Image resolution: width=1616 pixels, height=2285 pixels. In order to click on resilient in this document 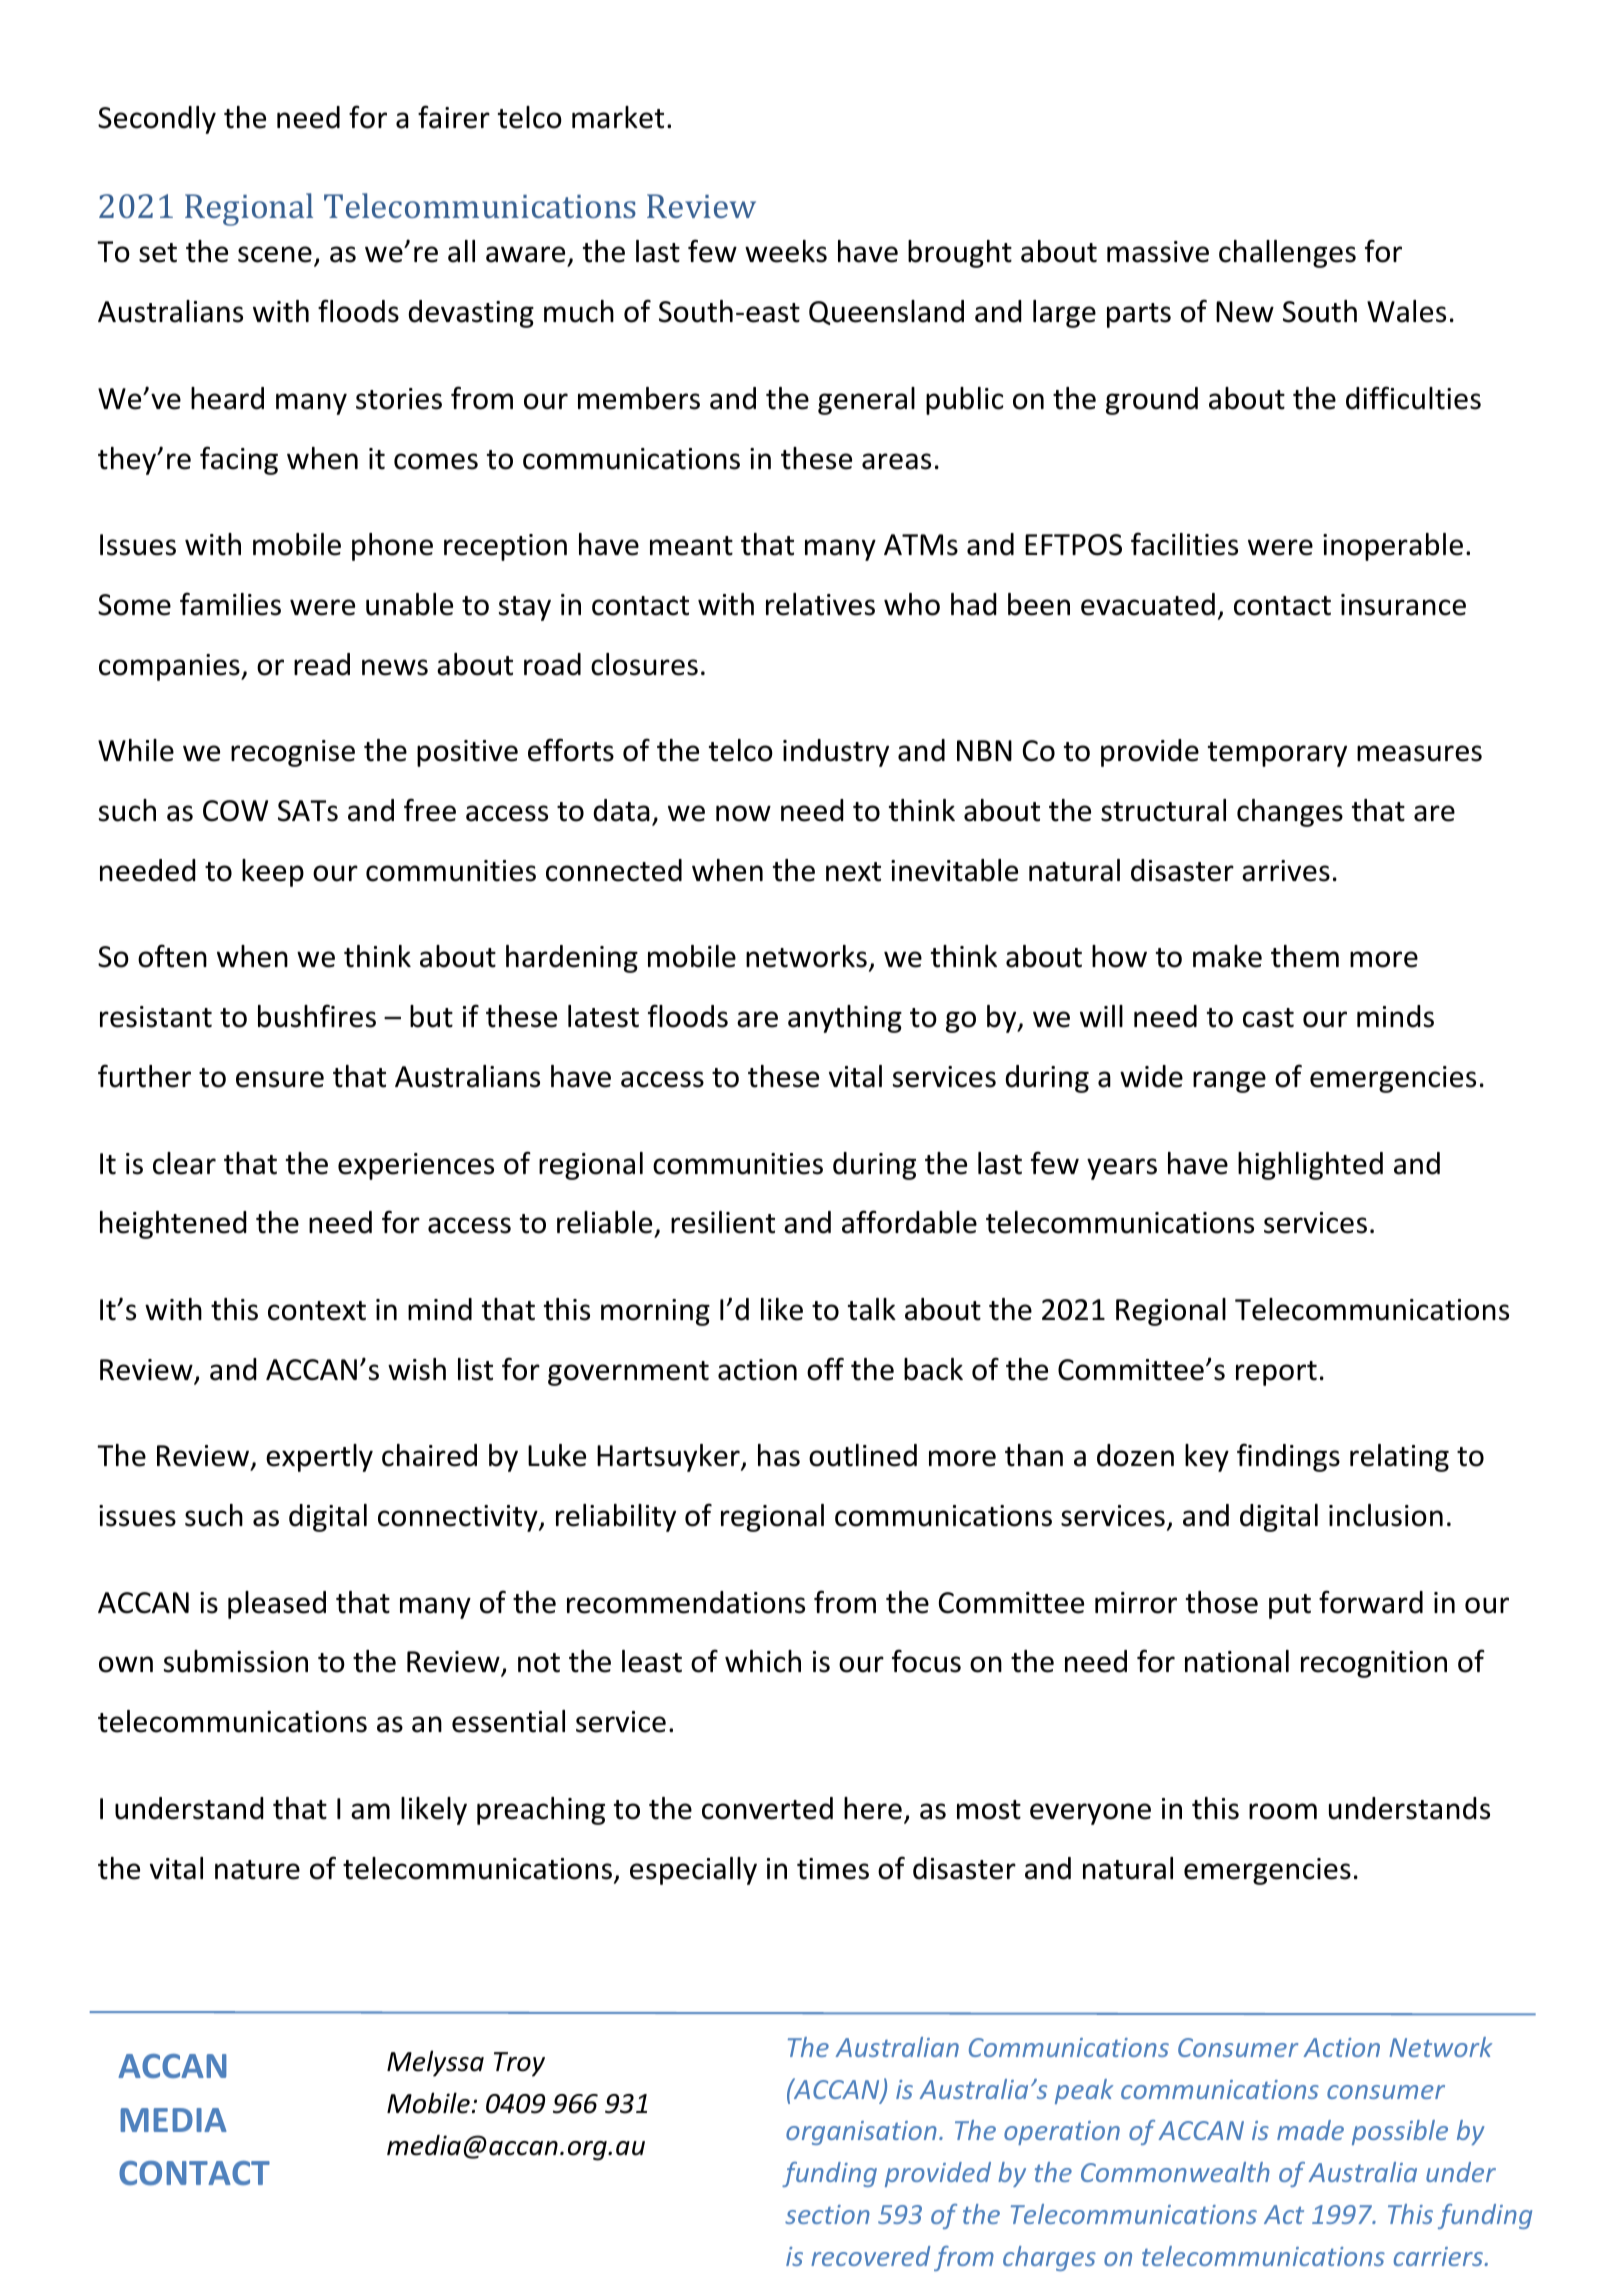, I will do `click(723, 1222)`.
